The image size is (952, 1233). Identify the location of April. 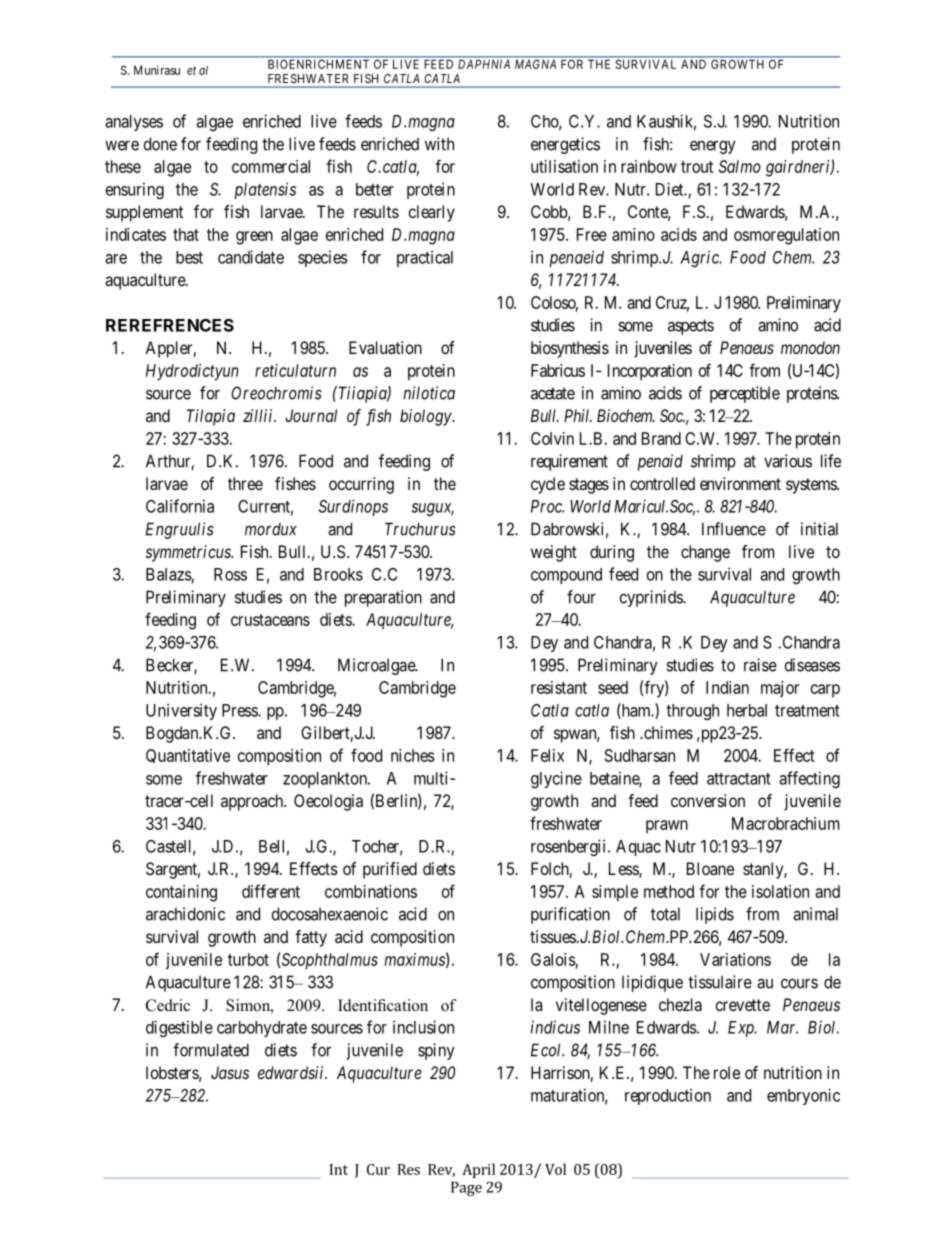
(478, 1170).
